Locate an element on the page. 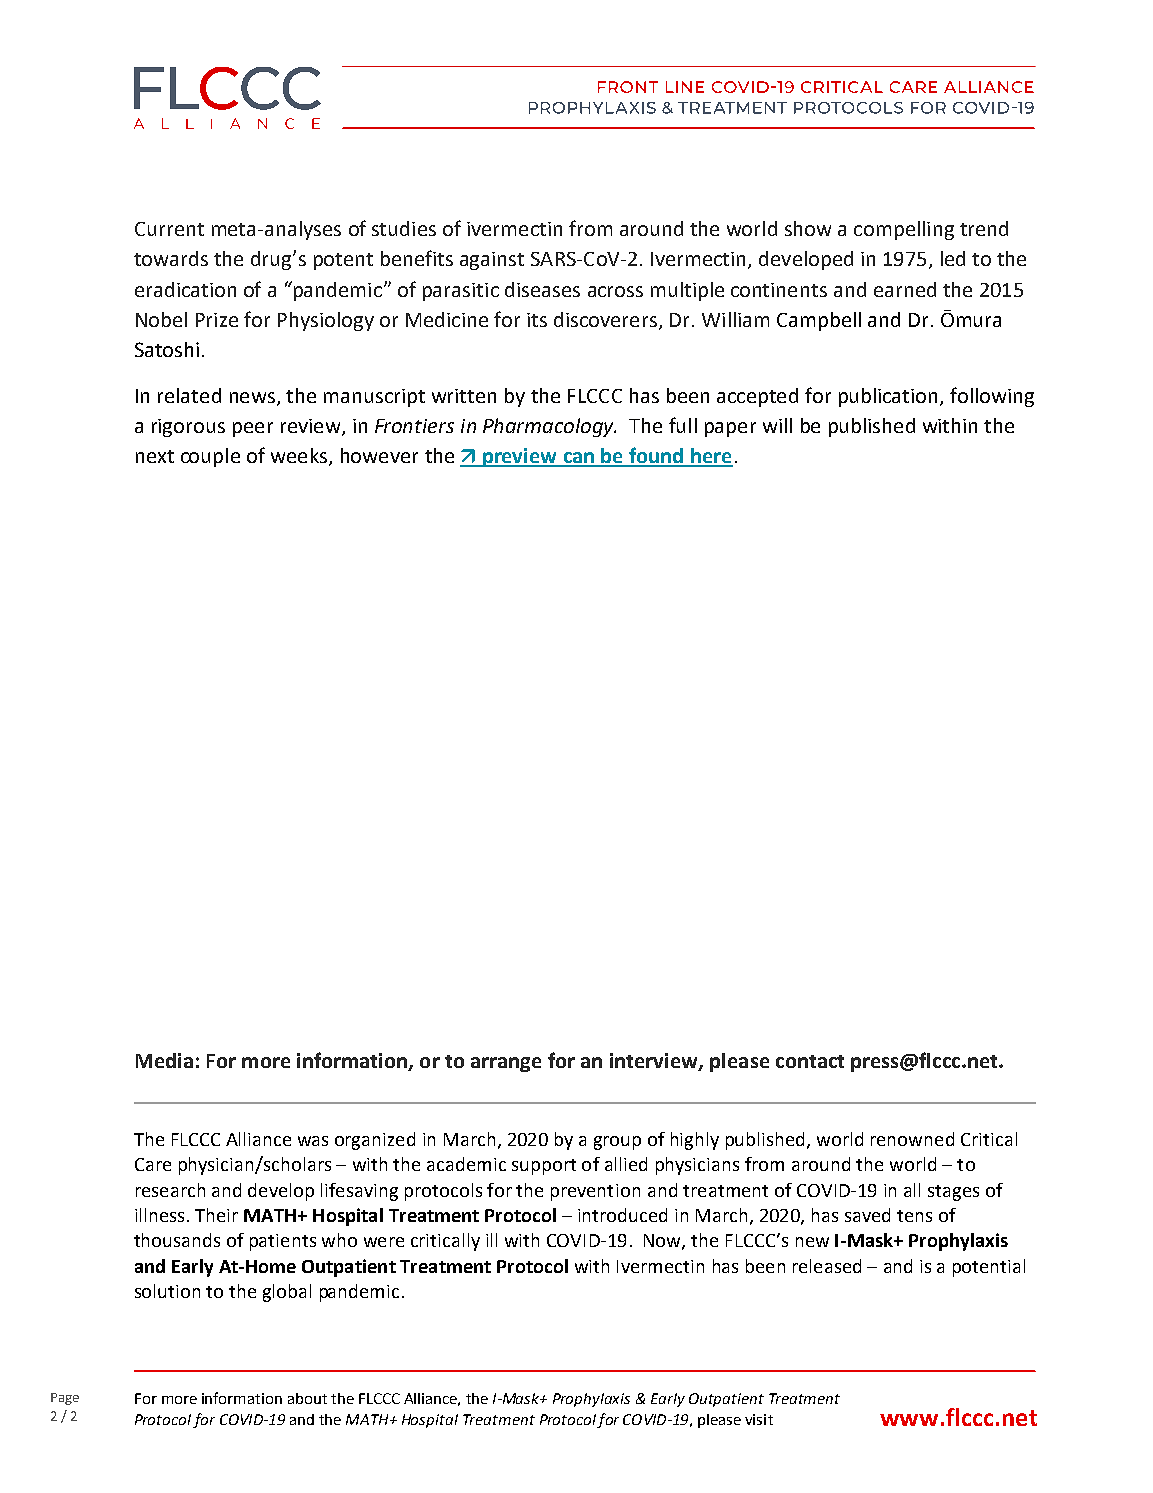 This document has height=1493, width=1153. Media is located at coordinates (164, 1060).
